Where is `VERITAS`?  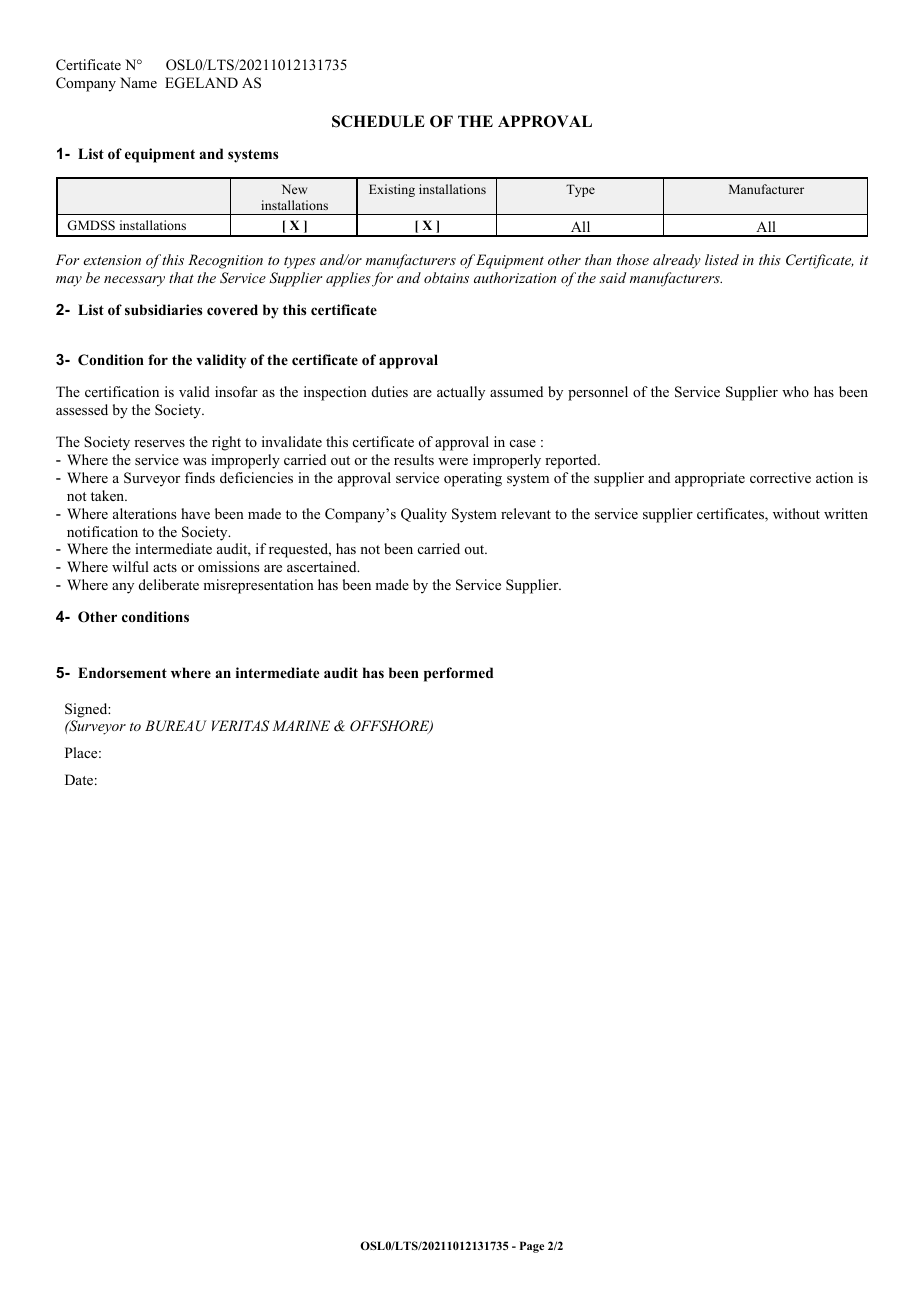
VERITAS is located at coordinates (240, 726).
